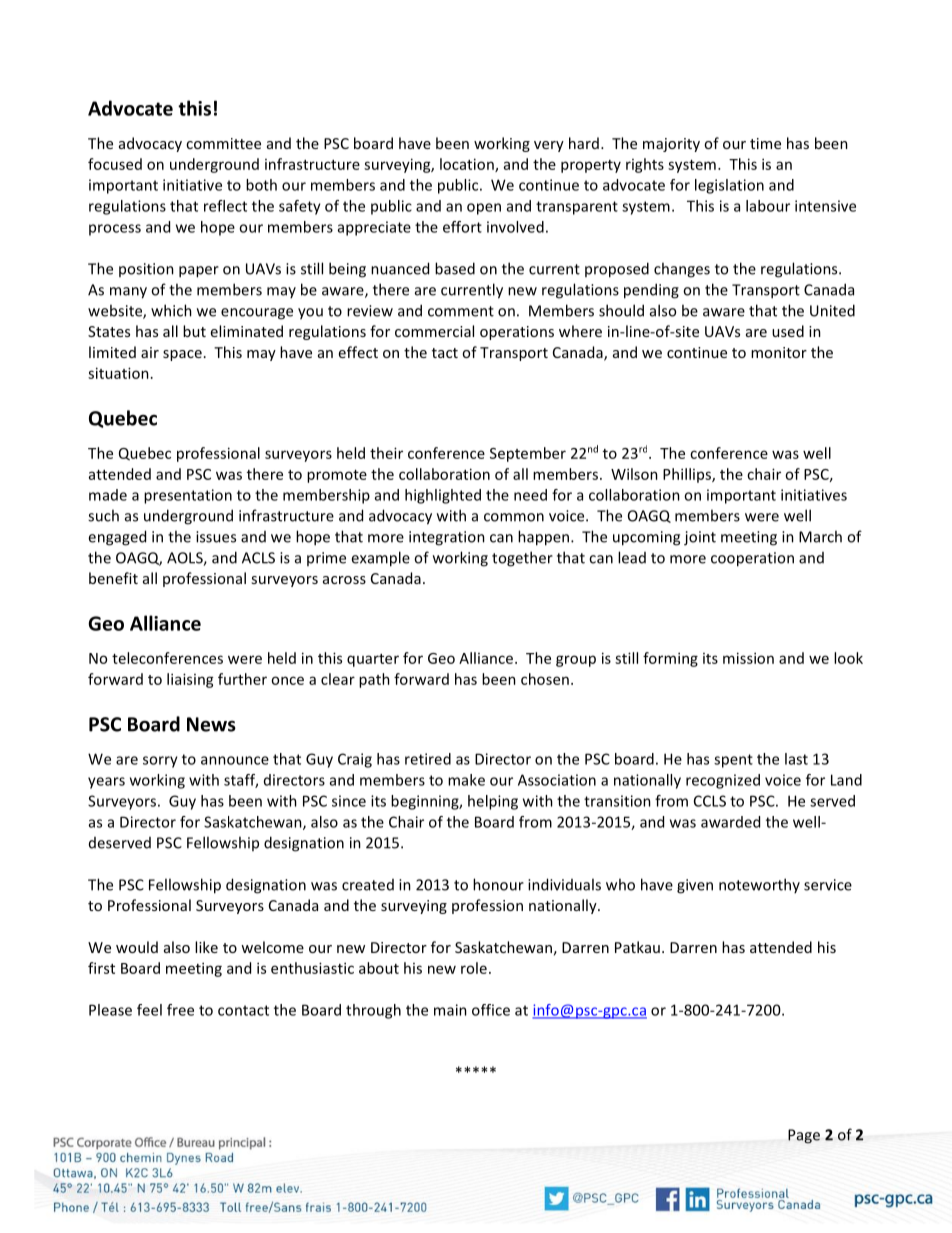 The image size is (952, 1233). What do you see at coordinates (545, 679) in the page?
I see `chosen` at bounding box center [545, 679].
